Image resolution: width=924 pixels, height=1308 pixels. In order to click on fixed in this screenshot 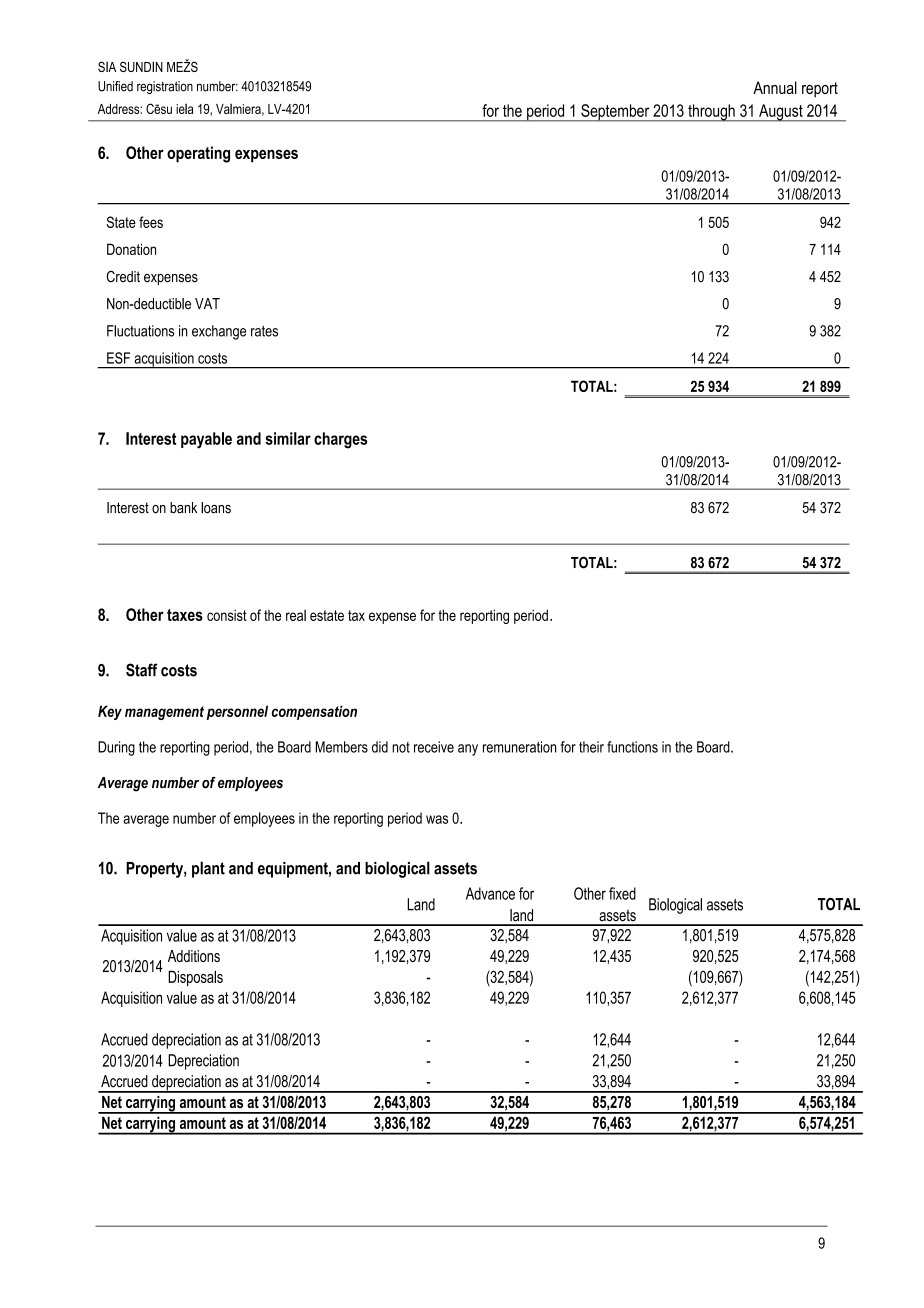, I will do `click(622, 893)`.
